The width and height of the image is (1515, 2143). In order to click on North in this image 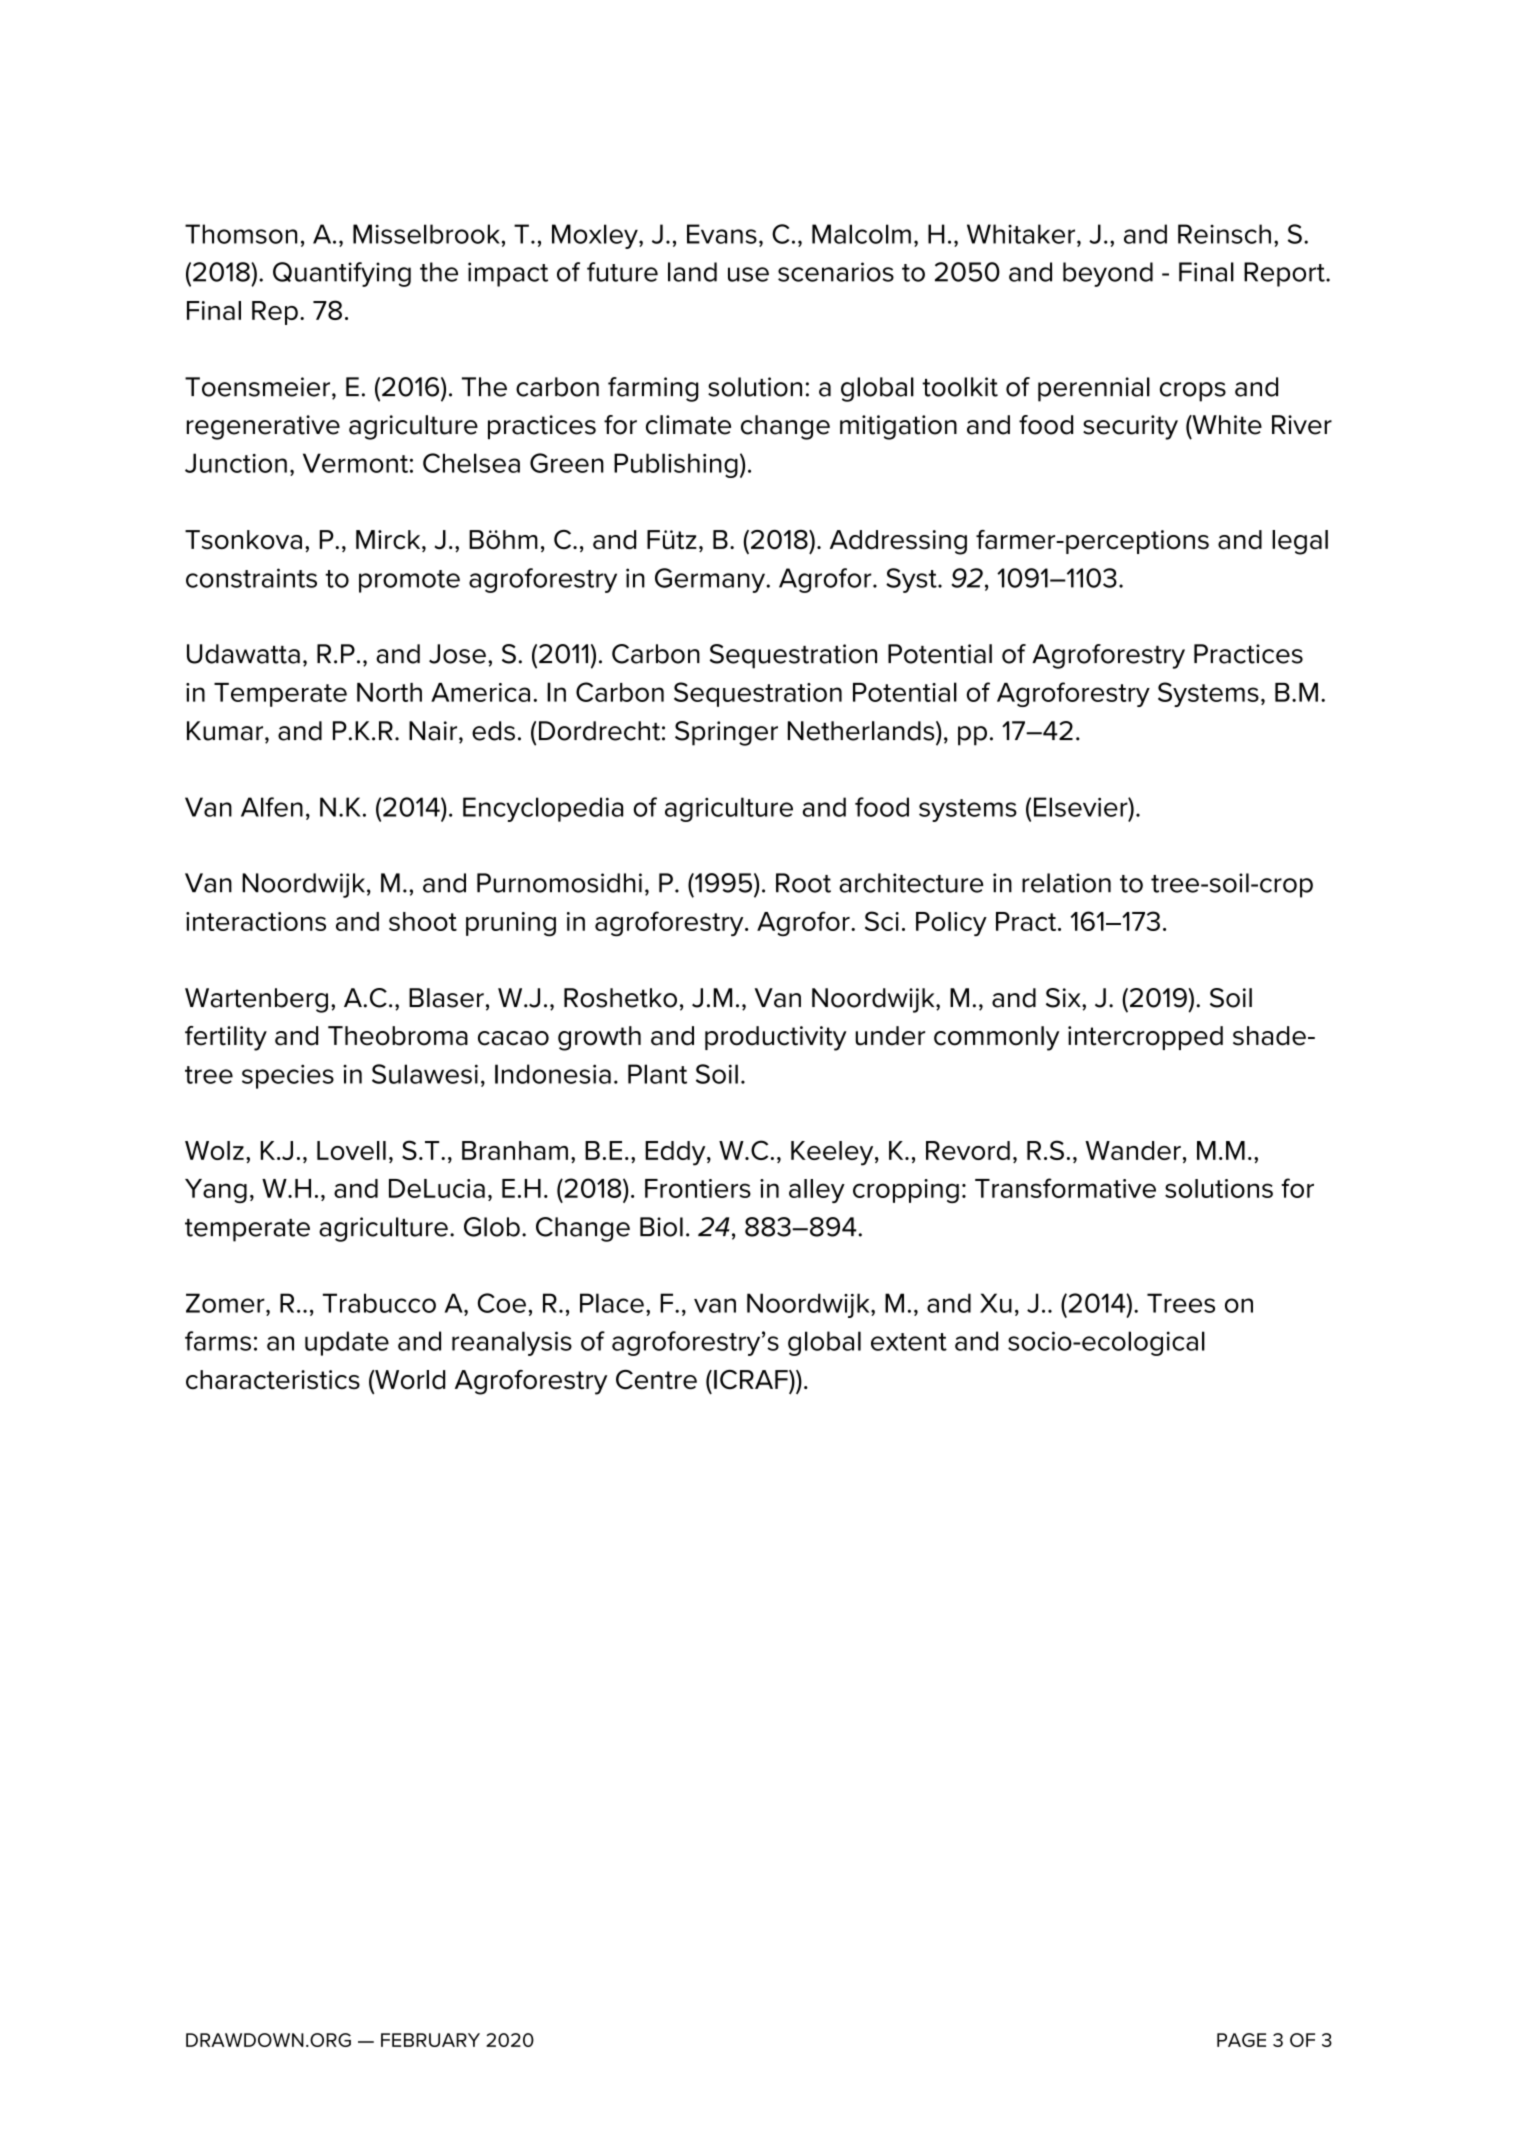, I will do `click(389, 692)`.
